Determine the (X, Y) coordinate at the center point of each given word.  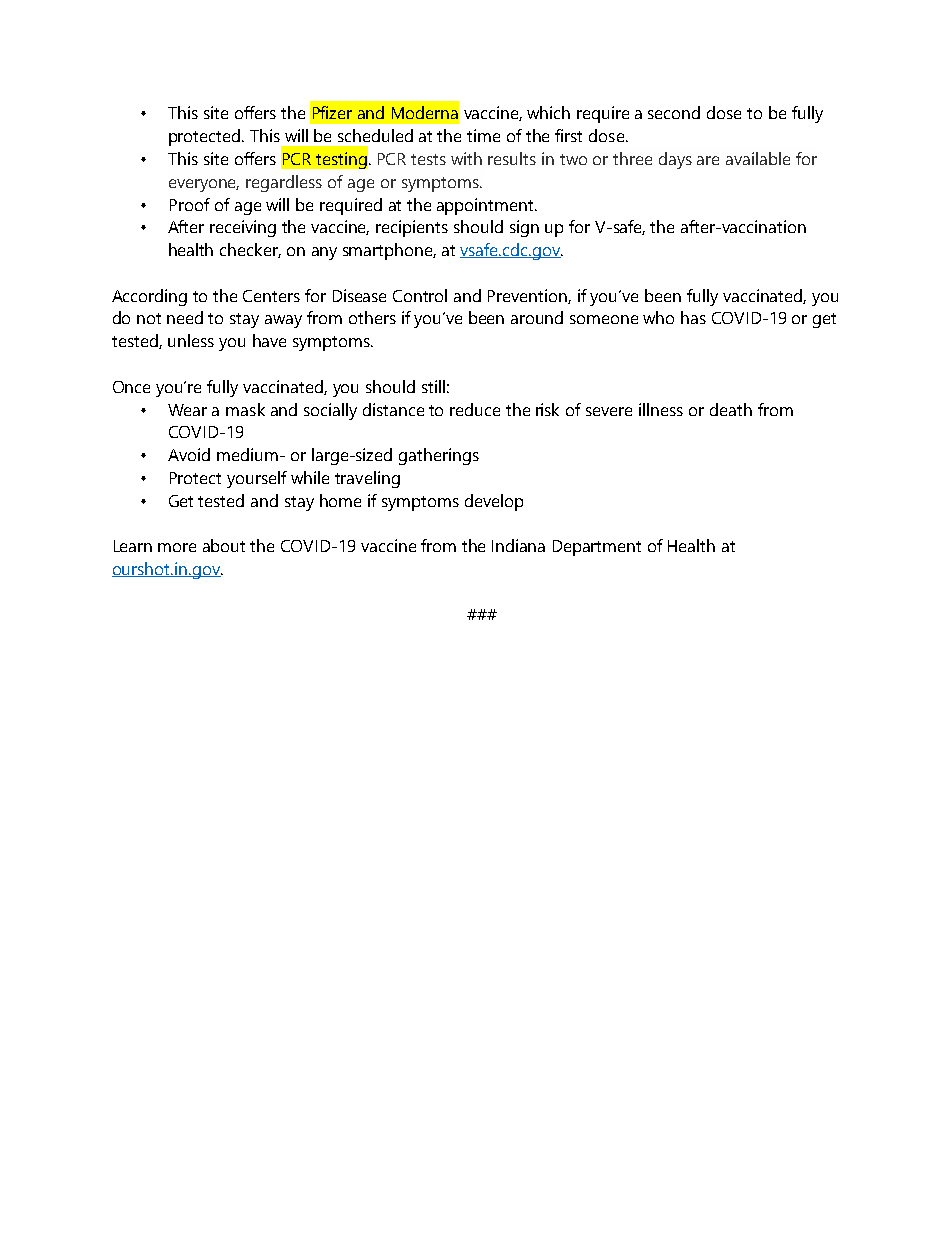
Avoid (189, 454)
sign (524, 228)
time (483, 135)
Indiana (518, 545)
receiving (243, 228)
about (224, 545)
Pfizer (332, 112)
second (674, 112)
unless (191, 340)
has (693, 317)
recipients (412, 228)
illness (661, 409)
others (372, 317)
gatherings (439, 456)
